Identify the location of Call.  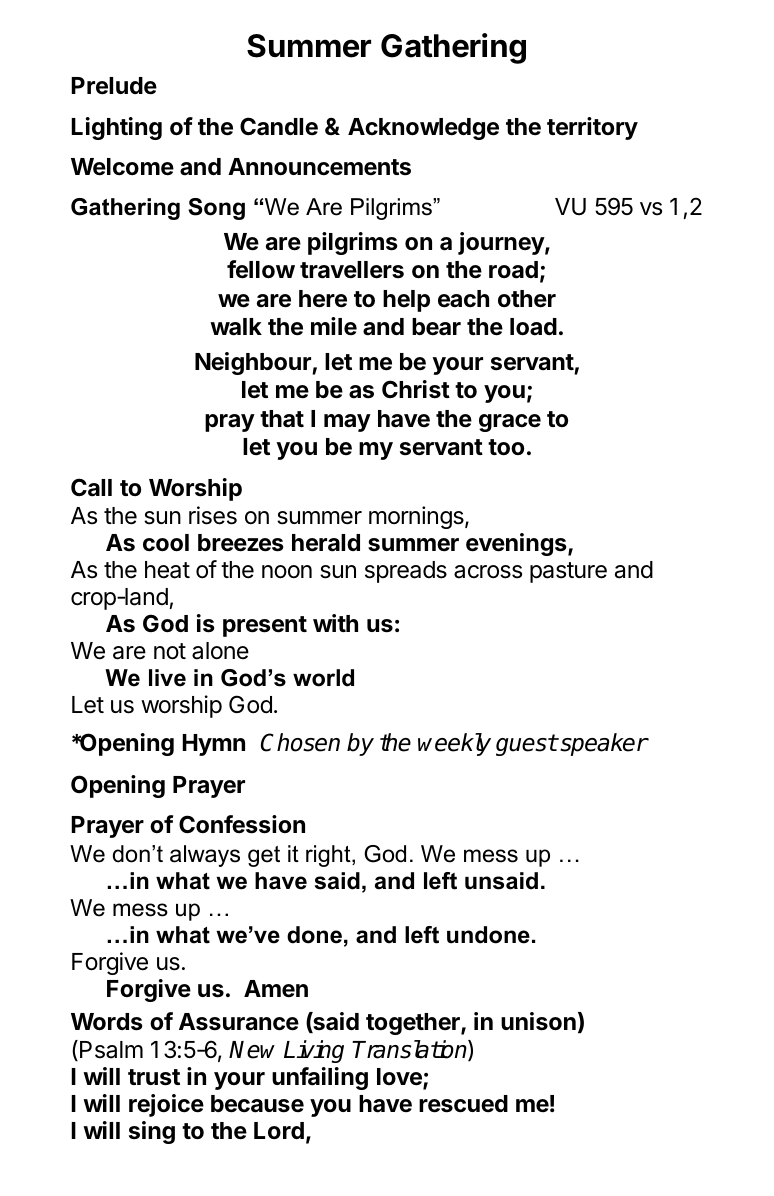
(91, 487).
